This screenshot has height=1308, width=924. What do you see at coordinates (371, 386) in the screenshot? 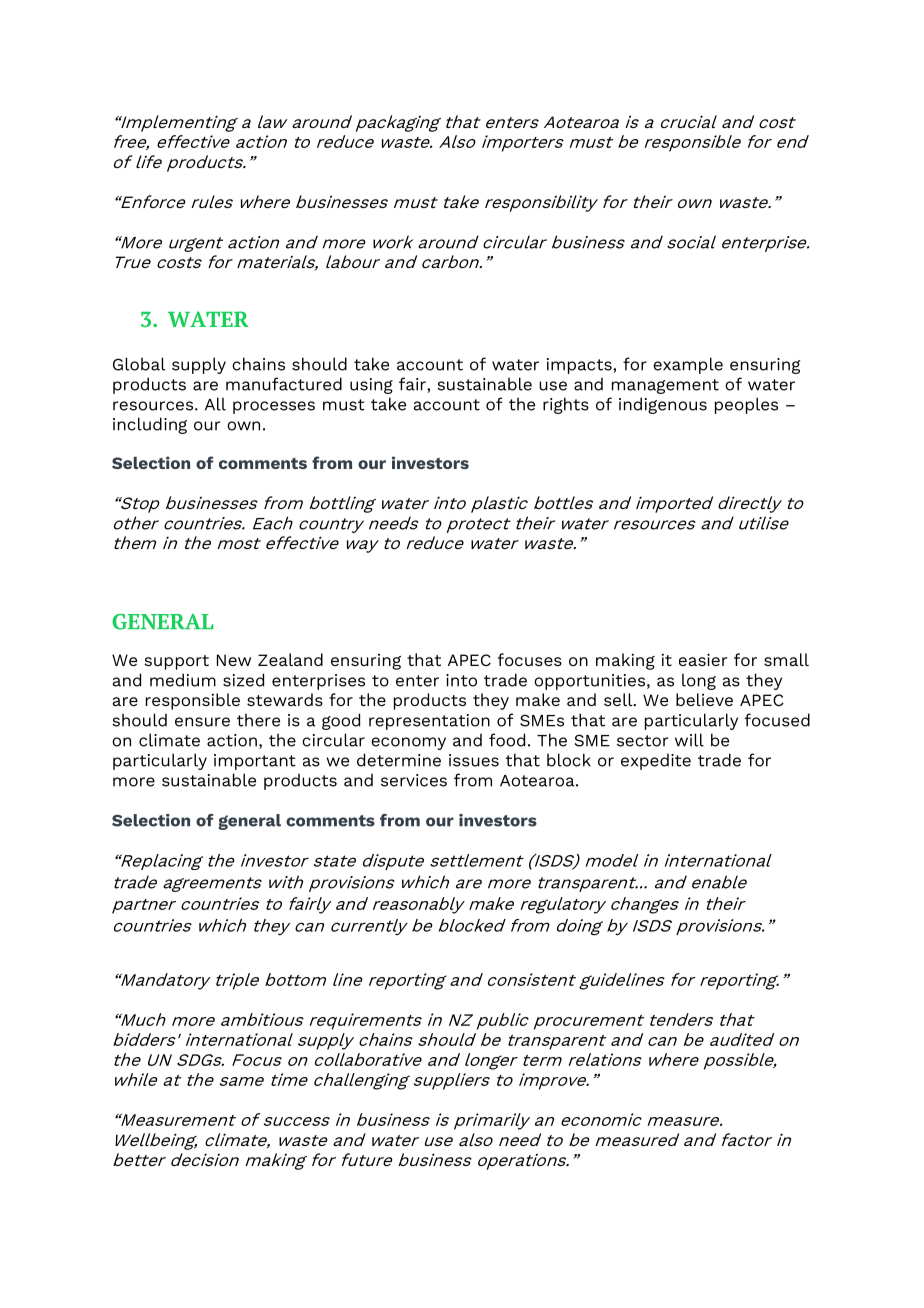
I see `using` at bounding box center [371, 386].
